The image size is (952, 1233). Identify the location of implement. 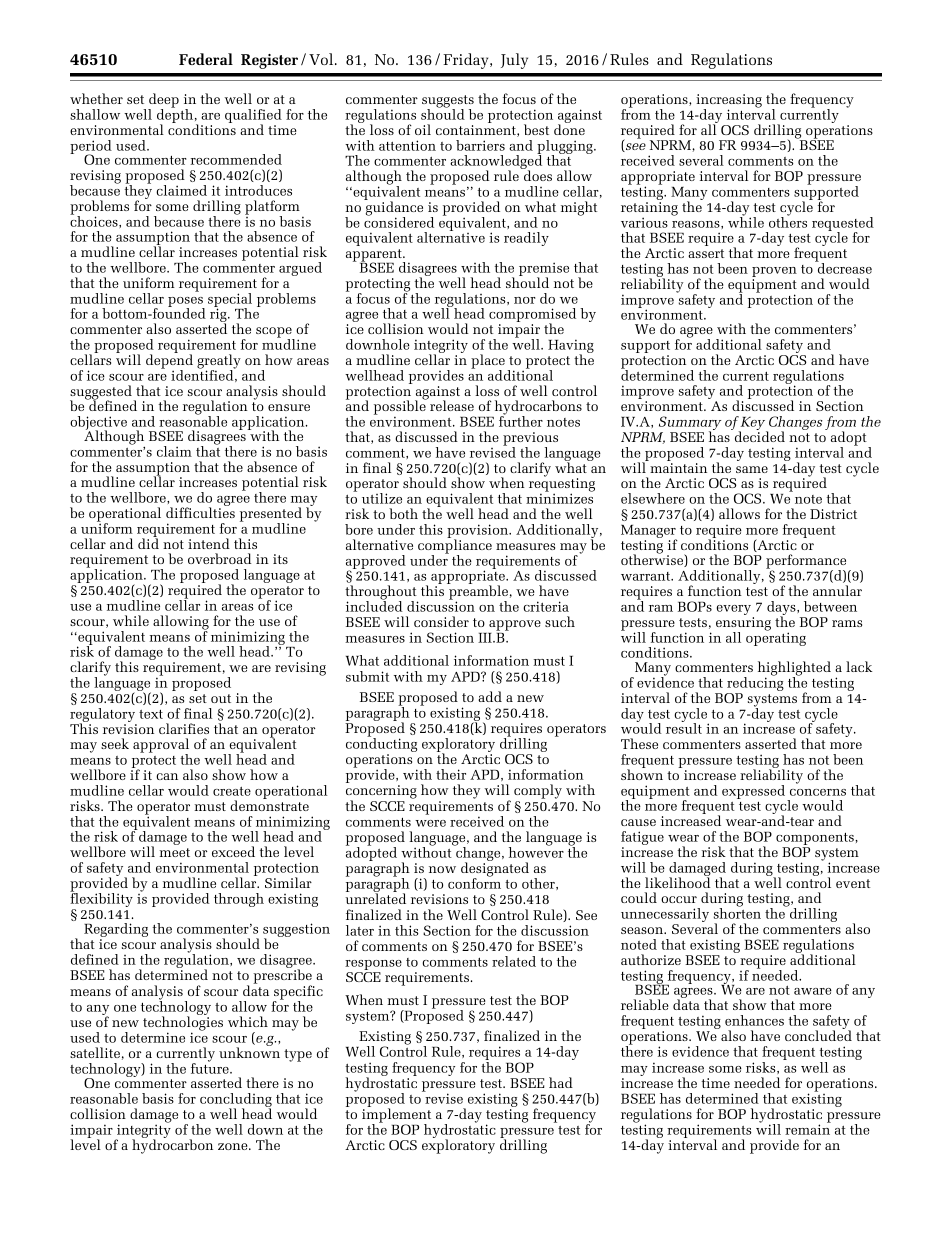
(396, 1115).
